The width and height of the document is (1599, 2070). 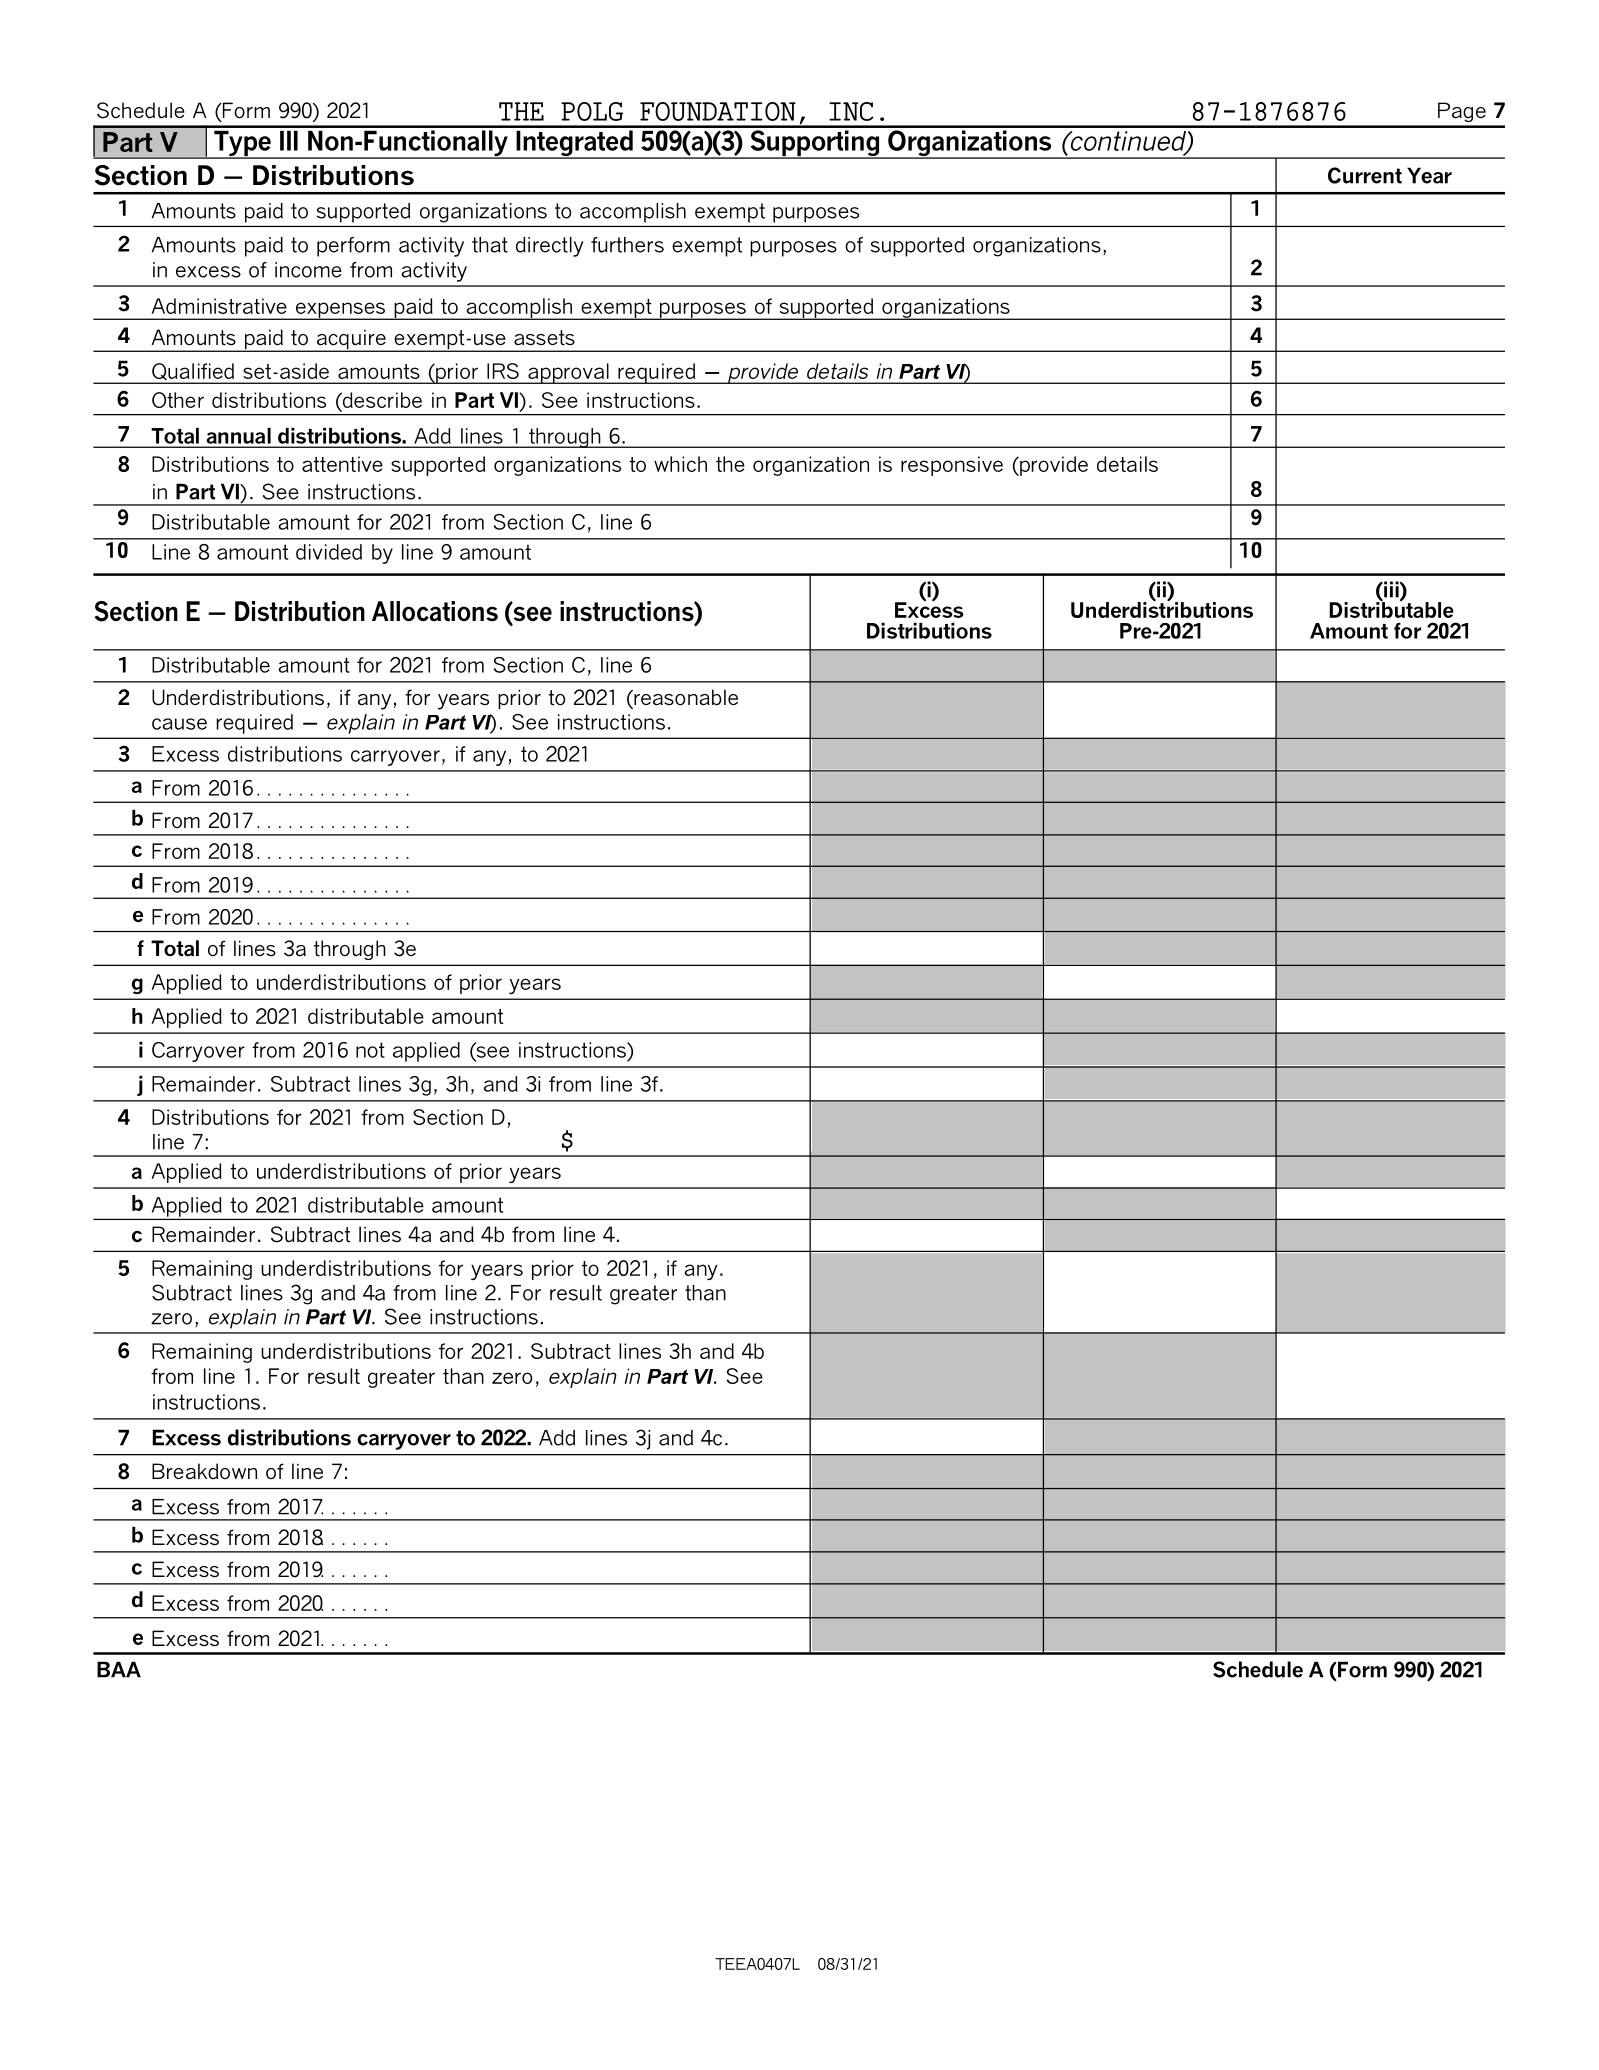 What do you see at coordinates (952, 466) in the document?
I see `responsive` at bounding box center [952, 466].
